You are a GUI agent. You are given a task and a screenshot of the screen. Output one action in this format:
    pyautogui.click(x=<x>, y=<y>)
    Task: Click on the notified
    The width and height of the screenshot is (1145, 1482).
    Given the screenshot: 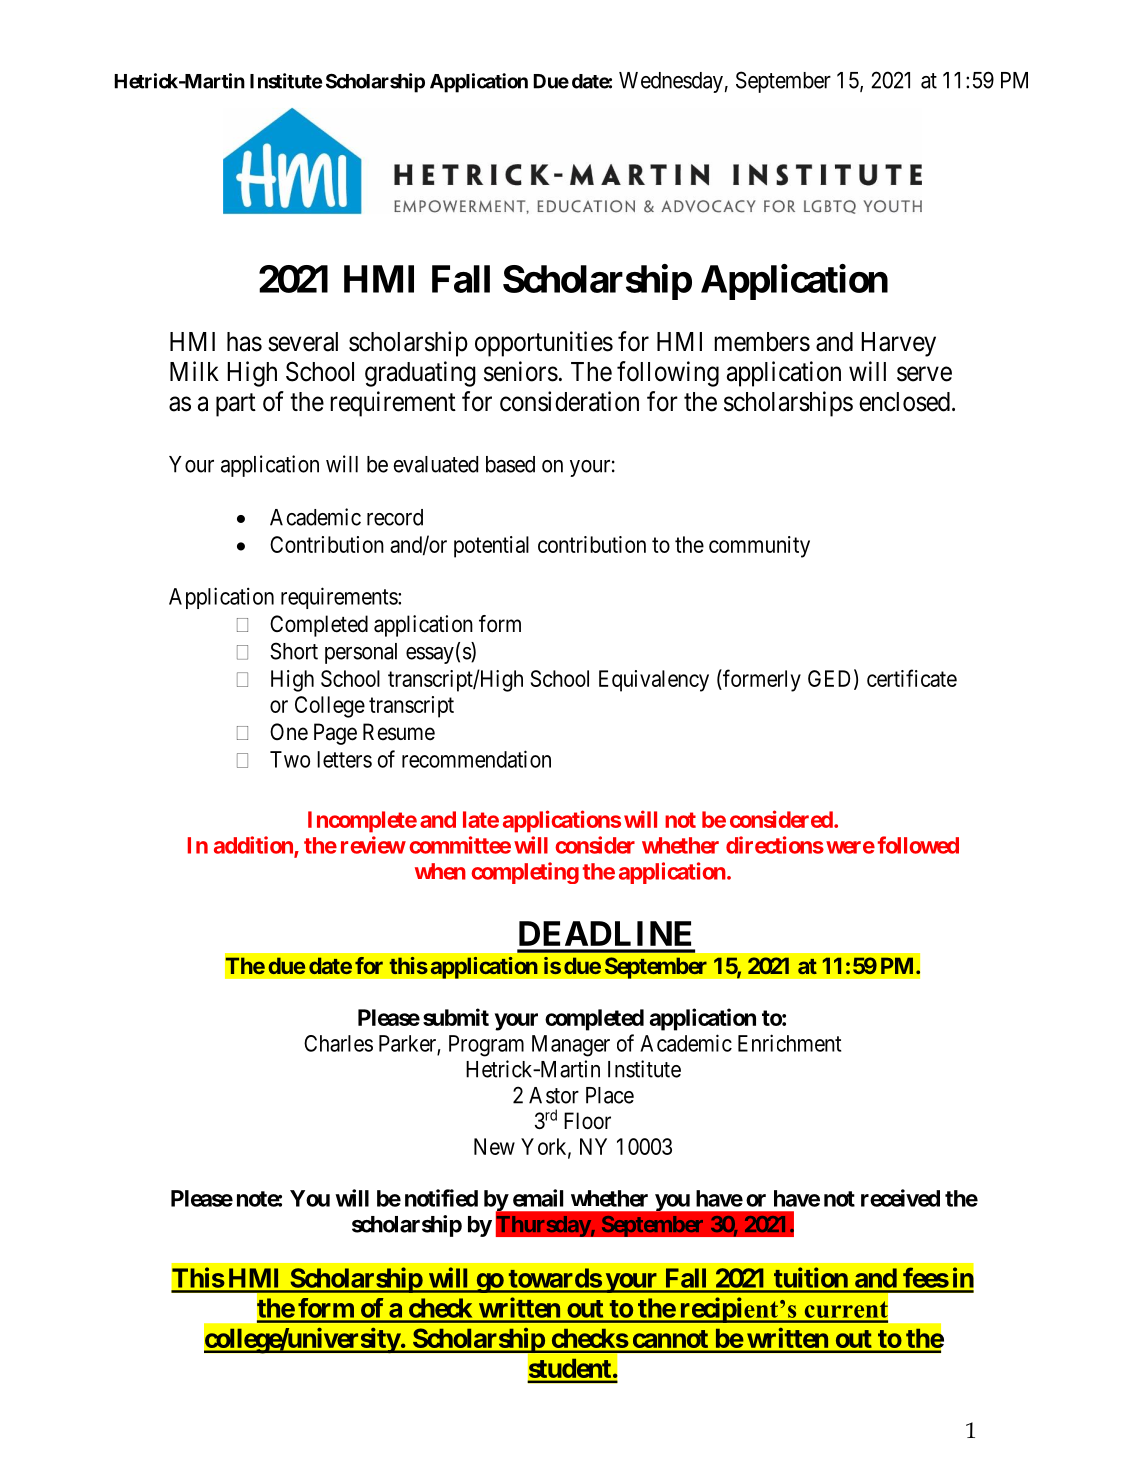 What is the action you would take?
    pyautogui.click(x=441, y=1198)
